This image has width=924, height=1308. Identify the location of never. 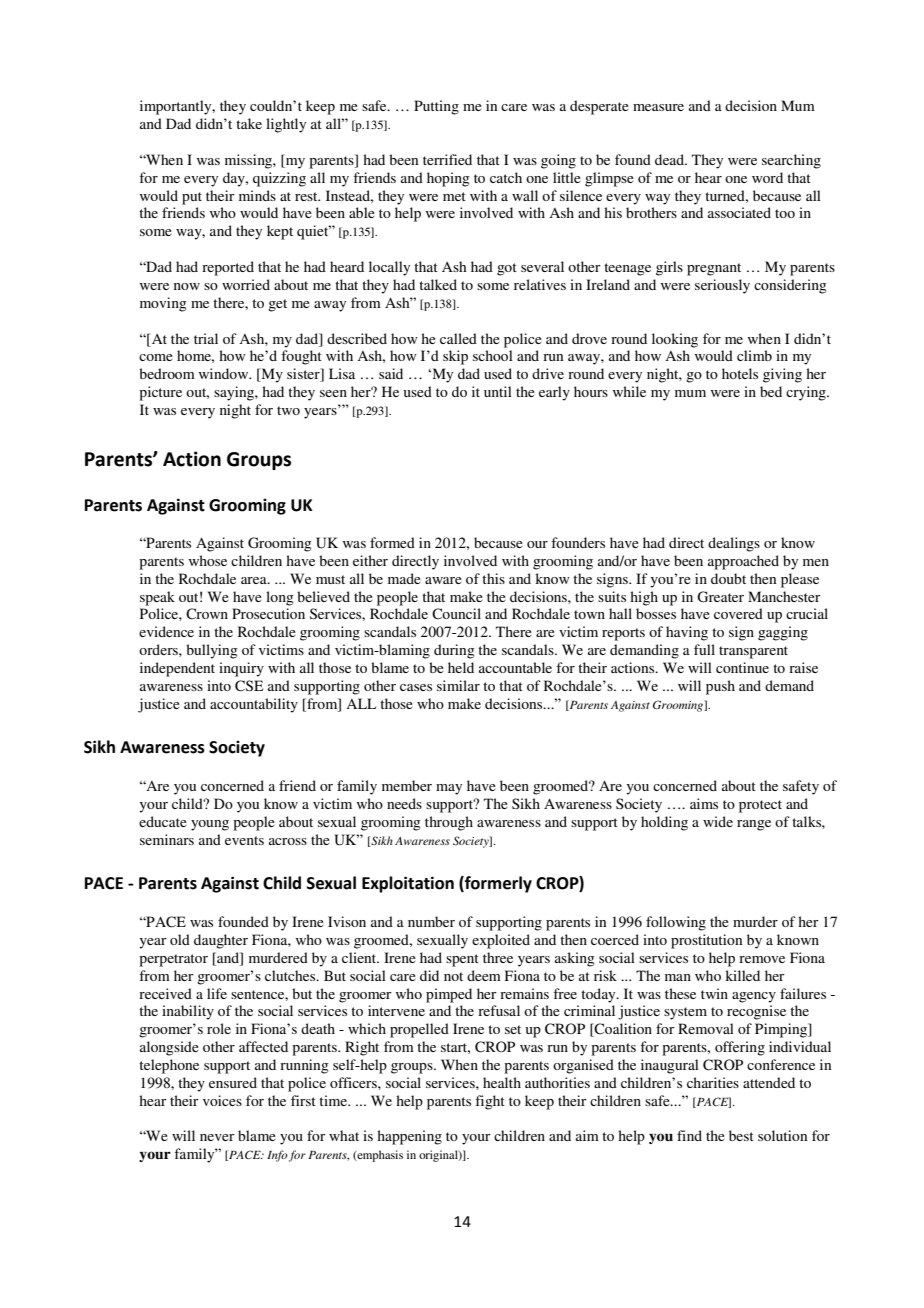
(217, 1137).
